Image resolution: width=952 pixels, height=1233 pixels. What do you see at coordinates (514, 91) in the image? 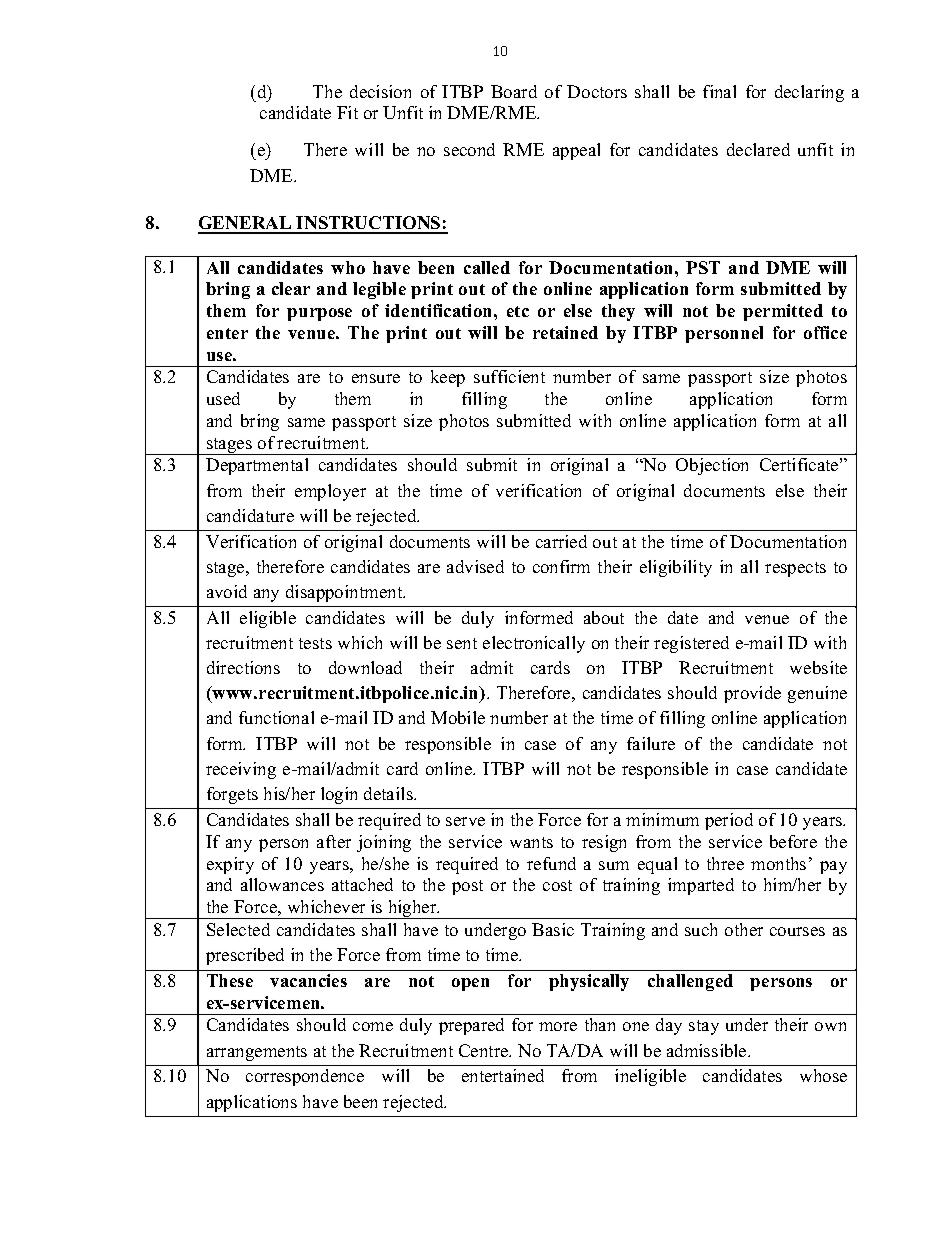
I see `Board` at bounding box center [514, 91].
